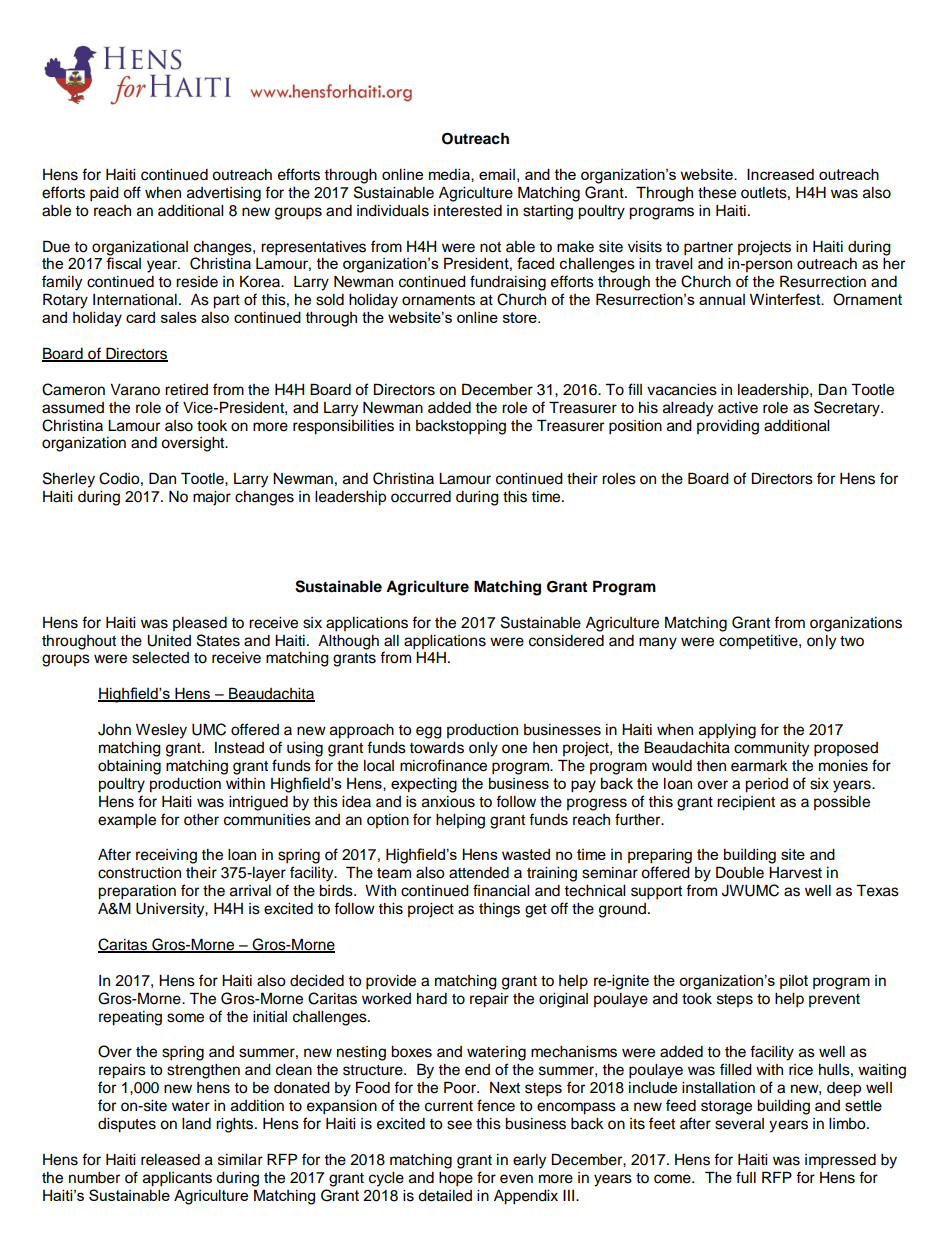  Describe the element at coordinates (170, 1160) in the screenshot. I see `released` at that location.
